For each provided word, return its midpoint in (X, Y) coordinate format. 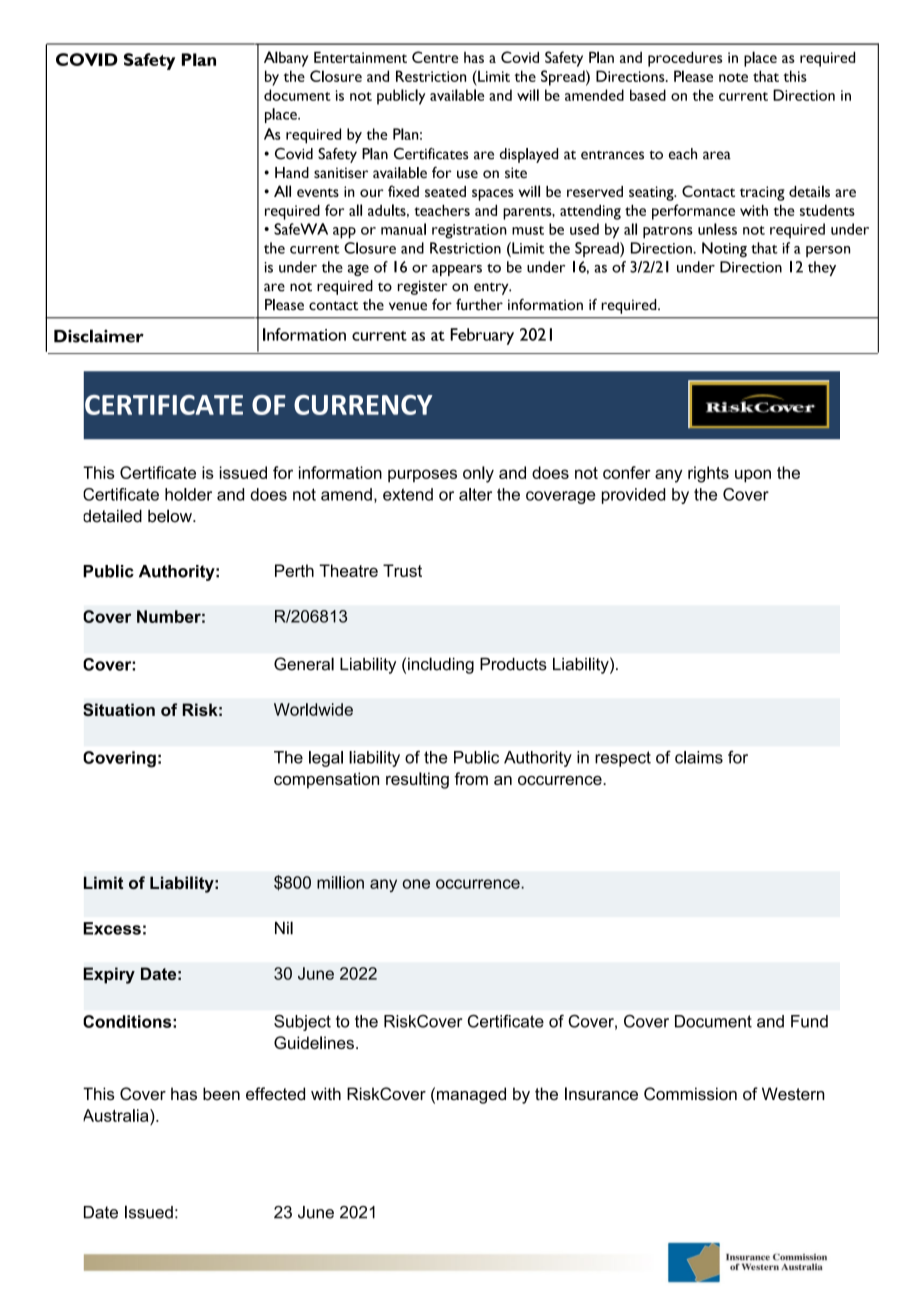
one (416, 884)
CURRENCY (363, 405)
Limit (103, 882)
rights (708, 474)
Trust (402, 570)
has (184, 1093)
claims (699, 757)
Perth (294, 570)
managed (471, 1095)
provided (633, 496)
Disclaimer (99, 336)
